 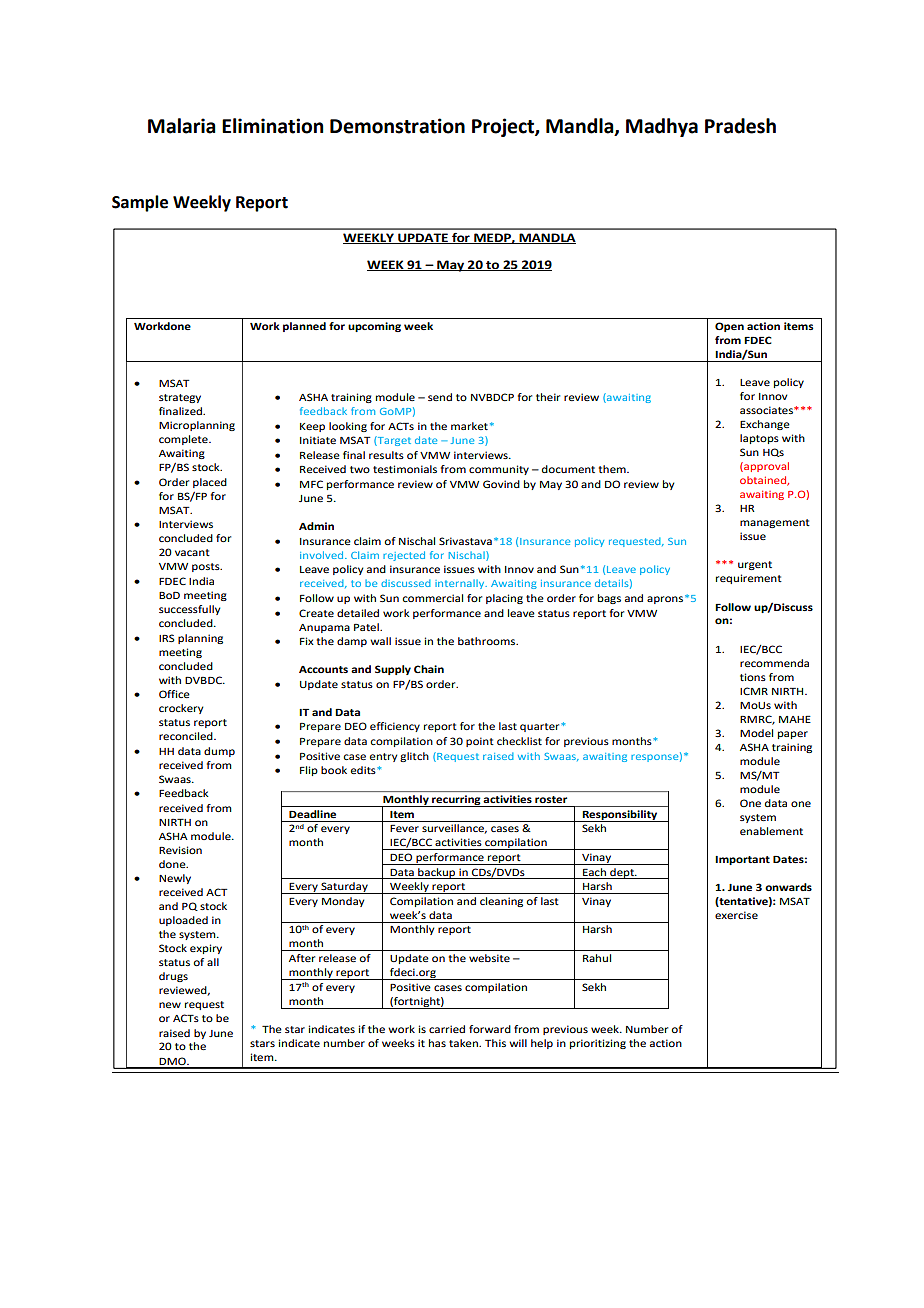 I want to click on strategy, so click(x=180, y=398).
